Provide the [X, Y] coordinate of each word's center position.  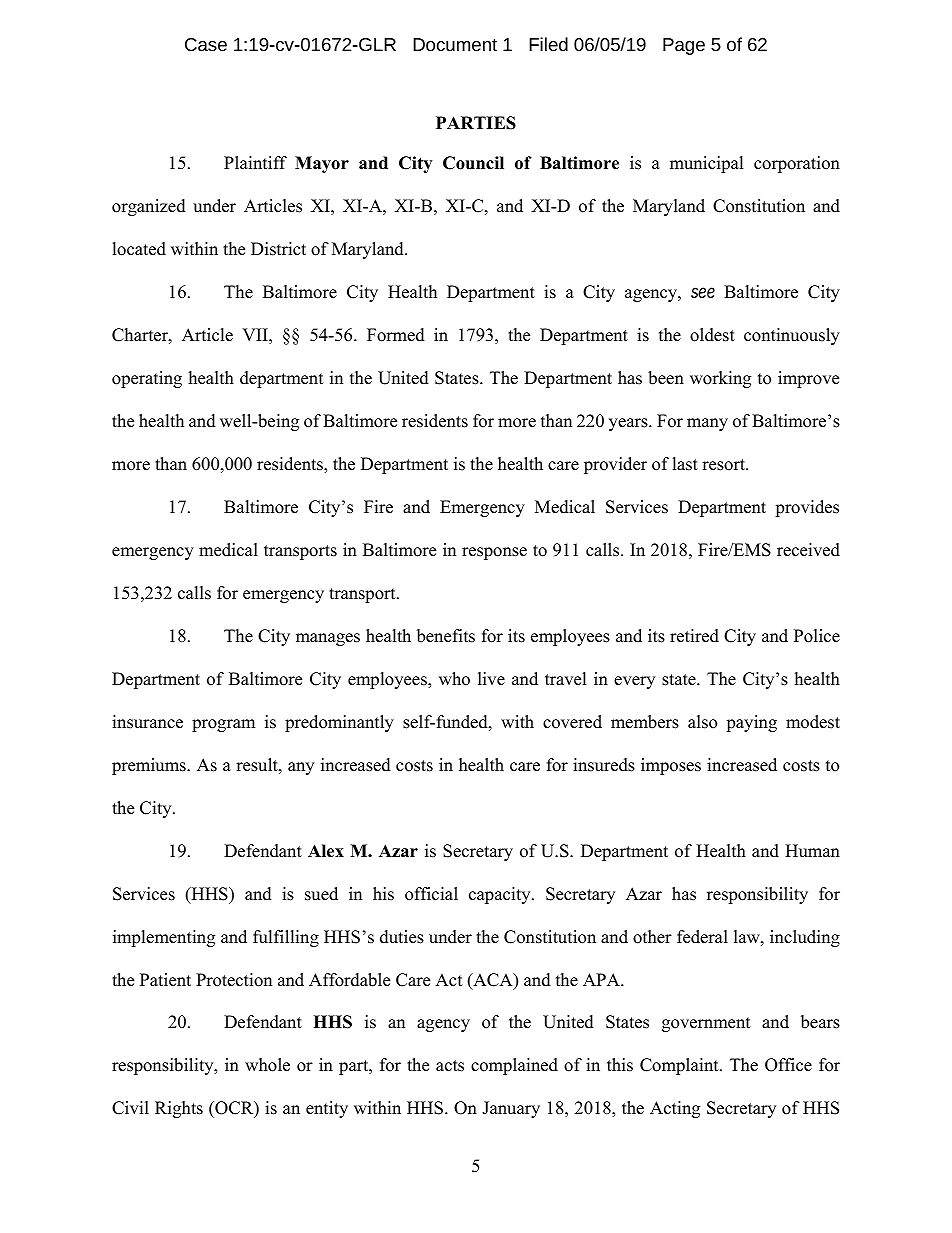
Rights [179, 1109]
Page [684, 46]
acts [450, 1066]
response [494, 553]
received [808, 550]
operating [147, 379]
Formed [396, 335]
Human [812, 851]
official [431, 894]
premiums [150, 766]
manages [328, 639]
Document [455, 44]
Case [206, 44]
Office [788, 1065]
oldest [712, 335]
